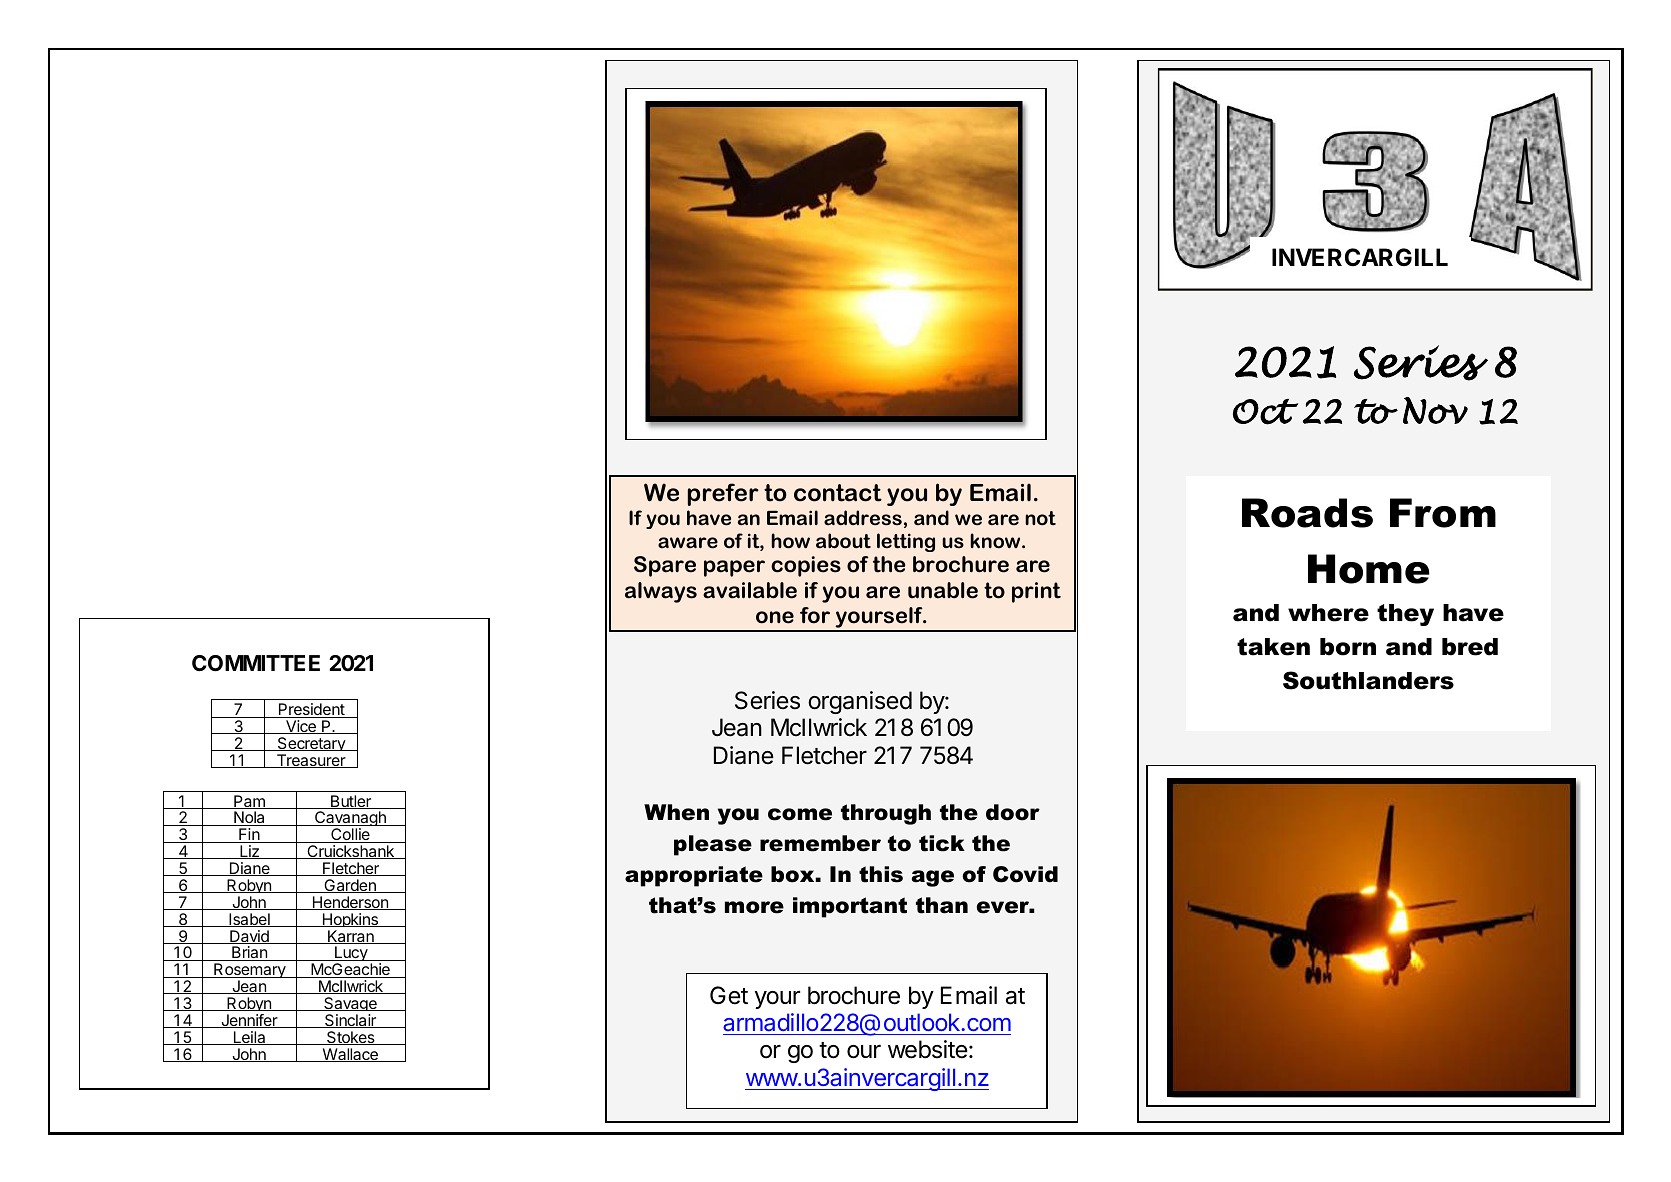 The image size is (1671, 1182). I want to click on prefer, so click(723, 494).
